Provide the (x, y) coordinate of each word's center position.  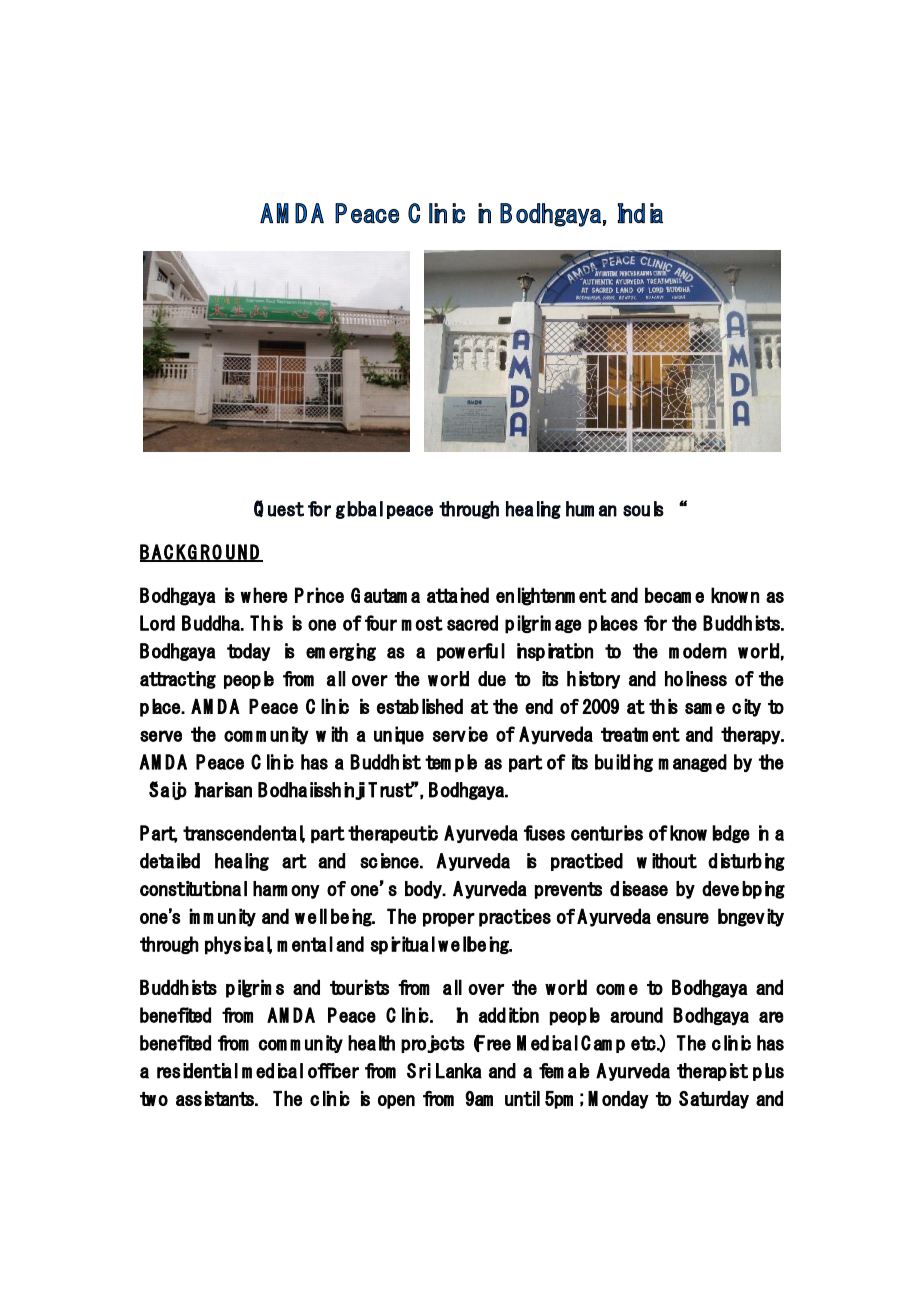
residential (197, 1071)
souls (643, 509)
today (248, 652)
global (359, 510)
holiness (696, 679)
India (640, 213)
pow (451, 654)
